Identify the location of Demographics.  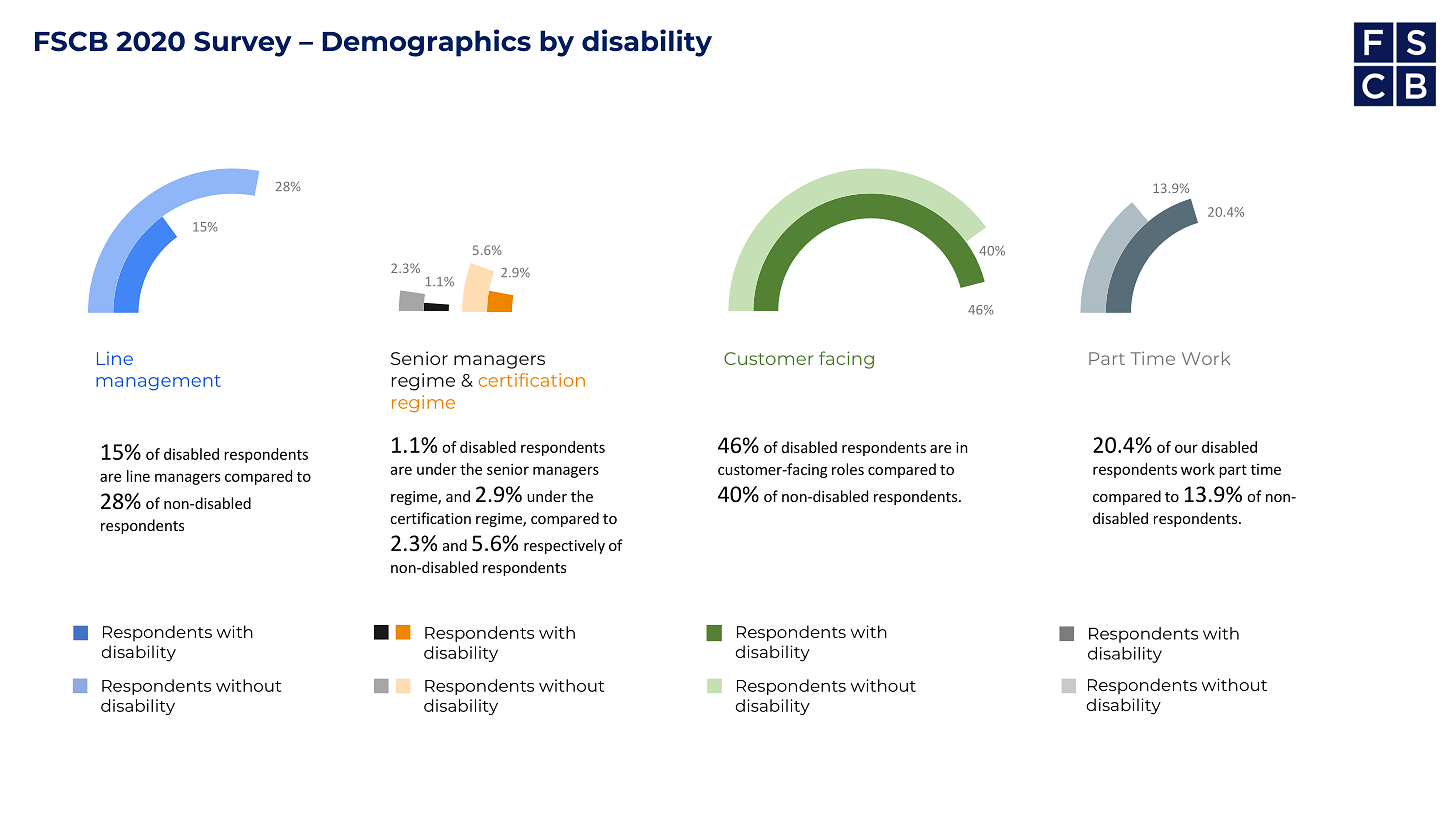
(426, 43).
